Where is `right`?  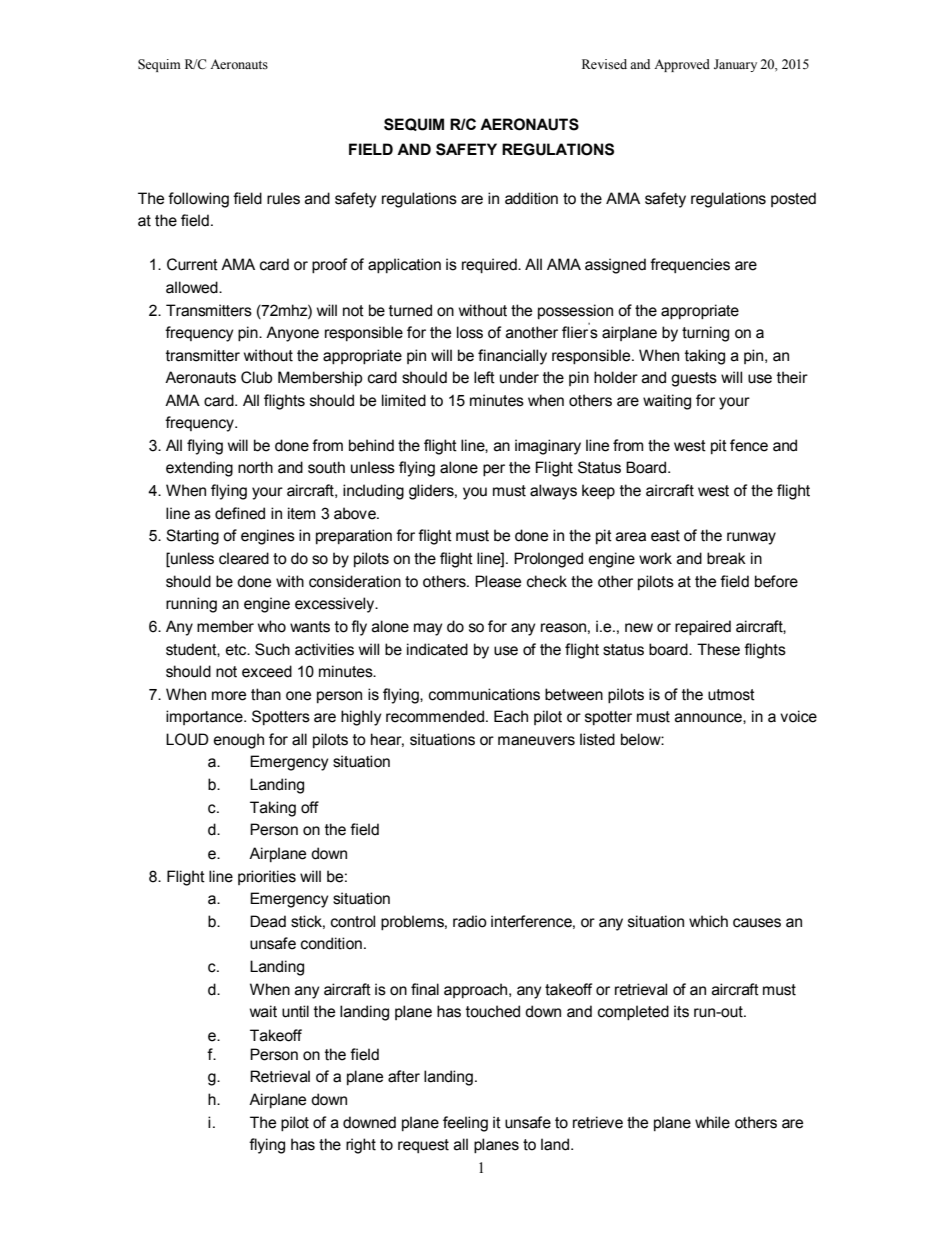 right is located at coordinates (361, 1146).
